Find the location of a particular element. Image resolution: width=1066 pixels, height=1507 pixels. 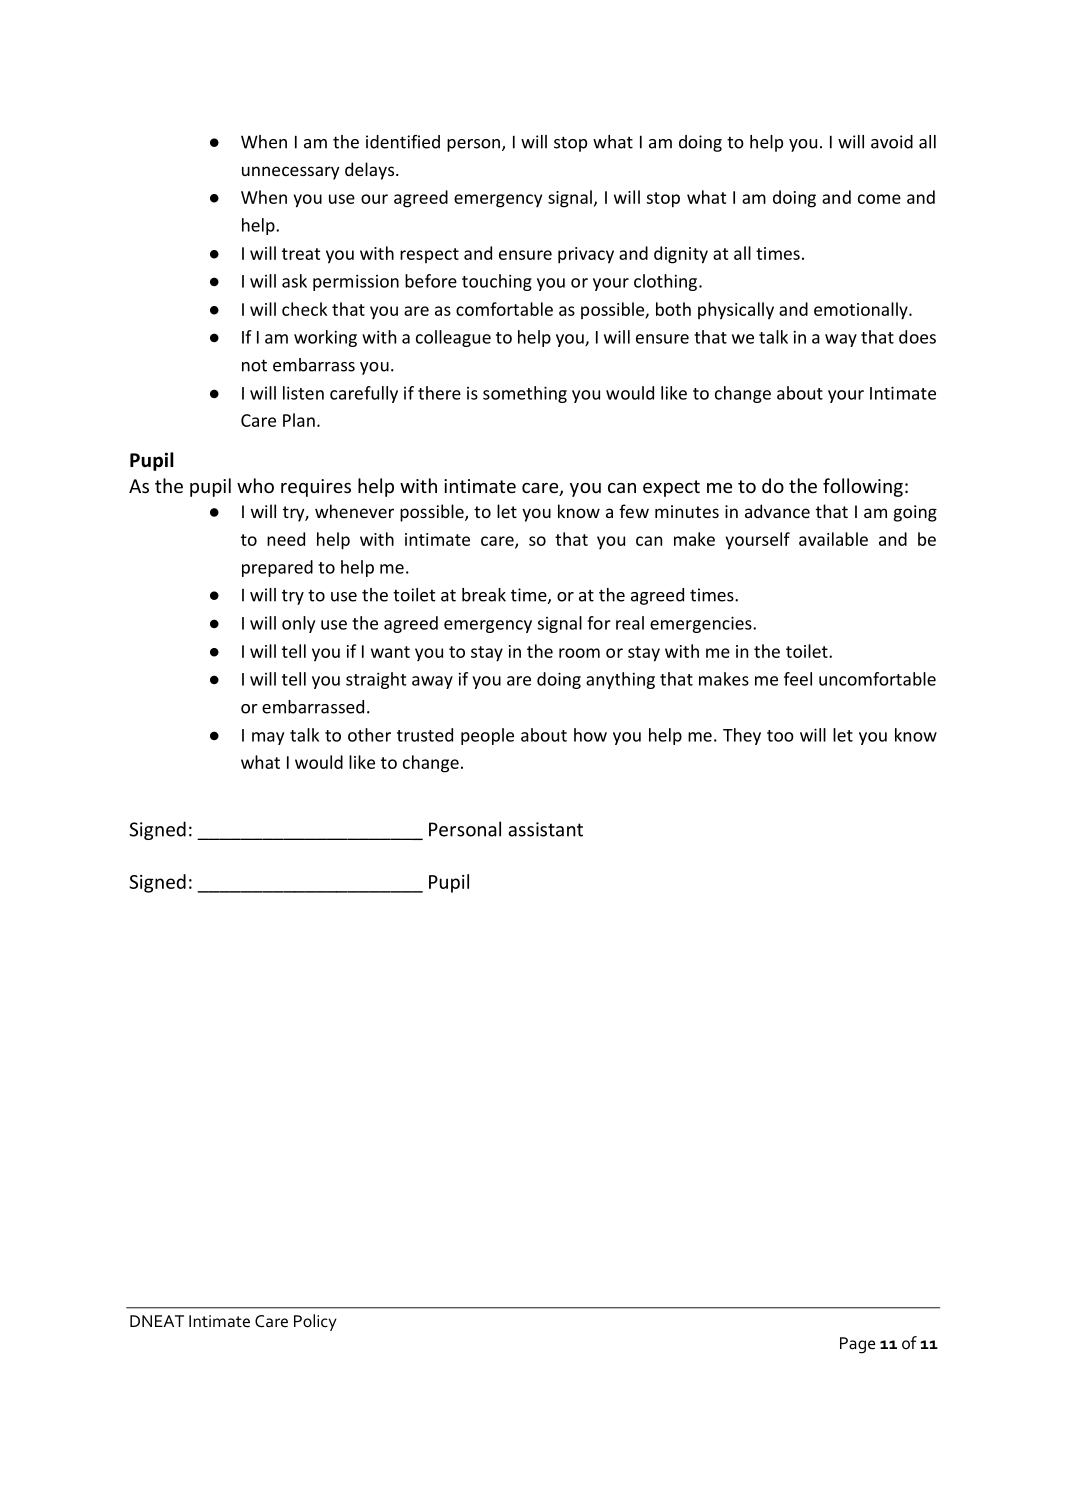

assistant is located at coordinates (545, 829).
